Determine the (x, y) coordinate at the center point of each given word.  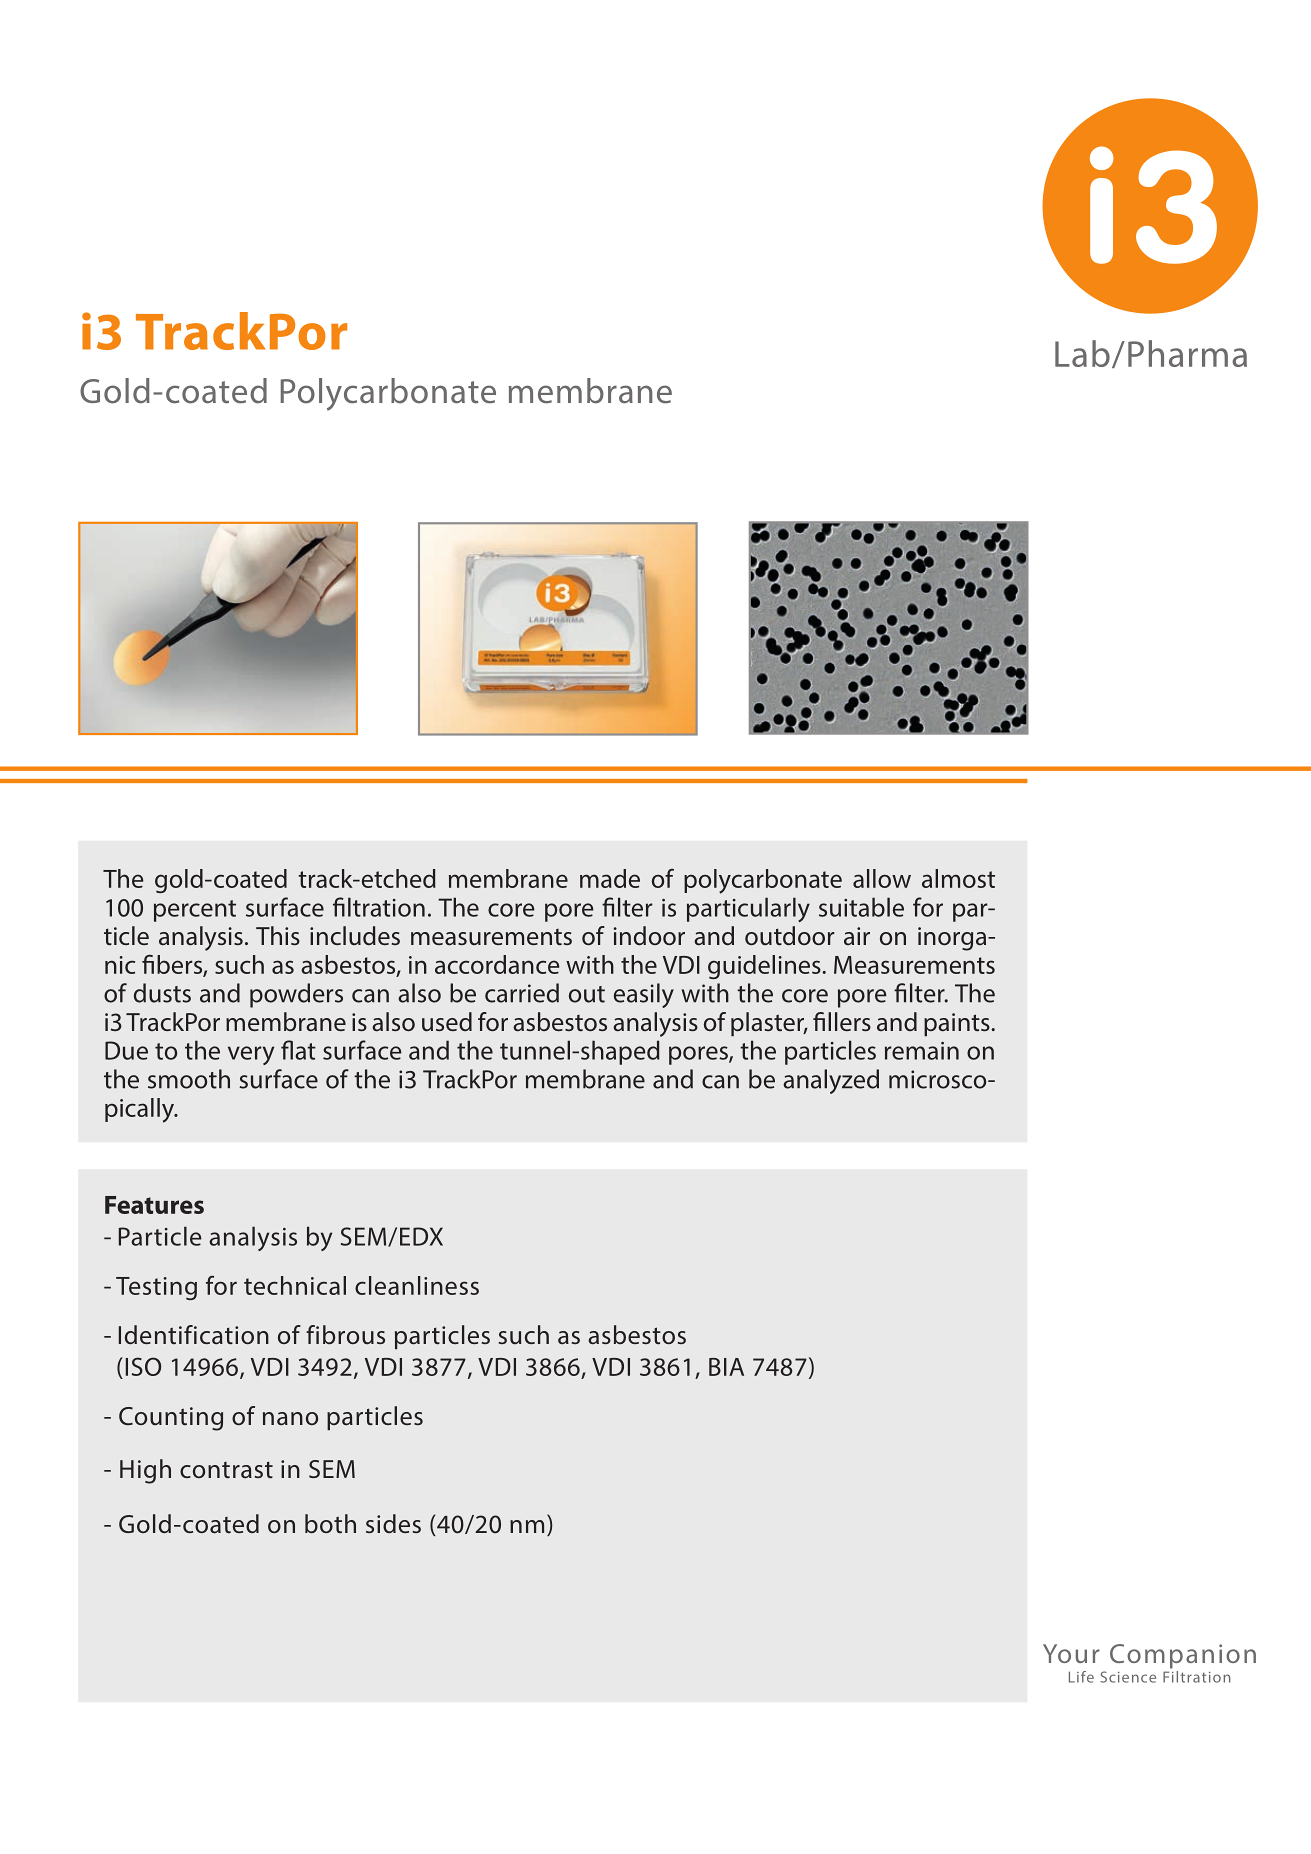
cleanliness (417, 1285)
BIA (726, 1367)
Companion (1183, 1656)
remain (922, 1051)
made (610, 878)
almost (958, 878)
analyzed (831, 1081)
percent (195, 911)
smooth (189, 1079)
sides (393, 1523)
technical (295, 1285)
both (330, 1524)
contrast (226, 1470)
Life (1081, 1677)
